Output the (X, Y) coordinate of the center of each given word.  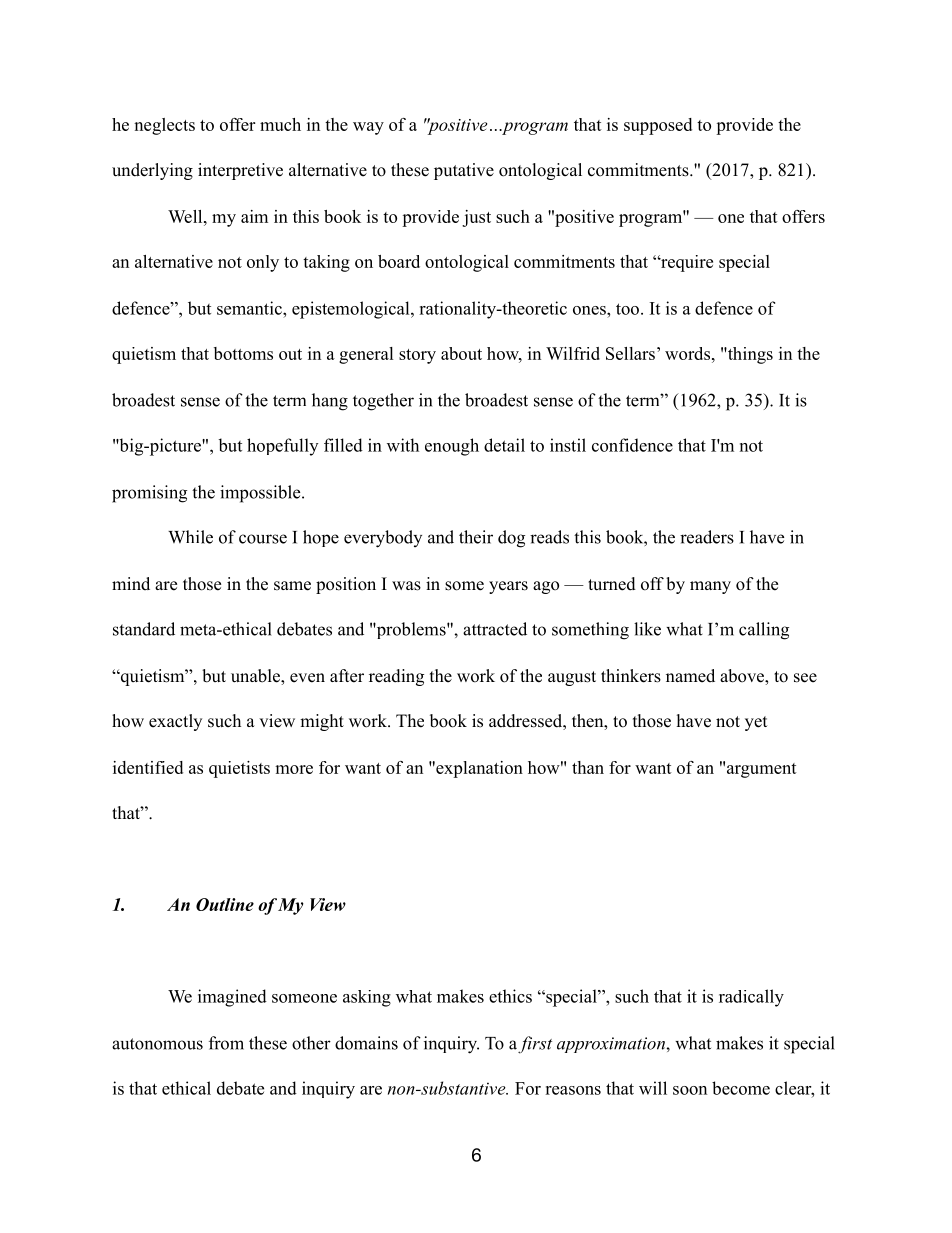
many (710, 587)
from (226, 1043)
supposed (658, 126)
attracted (495, 629)
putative (464, 171)
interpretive (240, 171)
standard (144, 629)
